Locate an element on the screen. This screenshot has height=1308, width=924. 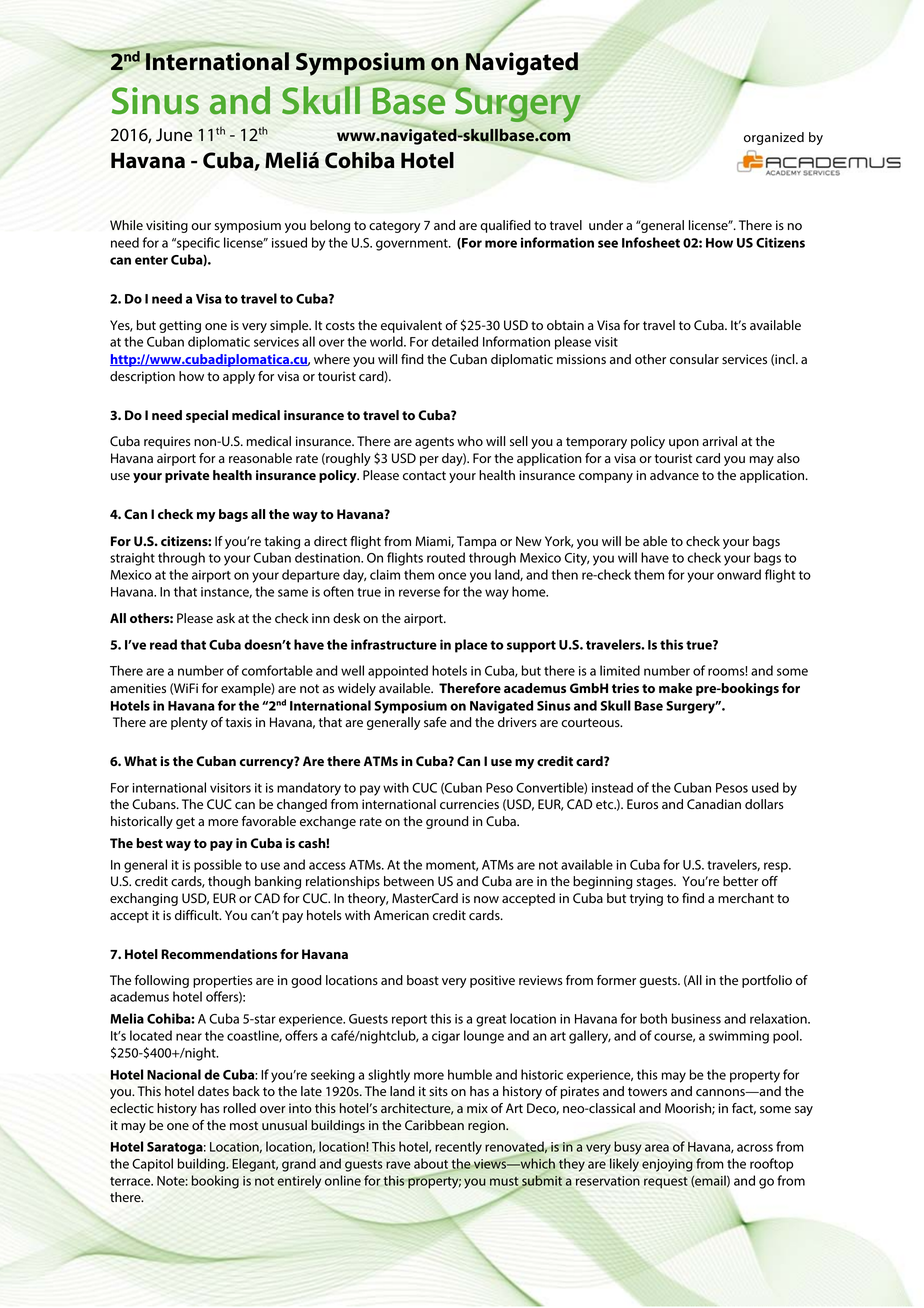
recently is located at coordinates (458, 1148).
